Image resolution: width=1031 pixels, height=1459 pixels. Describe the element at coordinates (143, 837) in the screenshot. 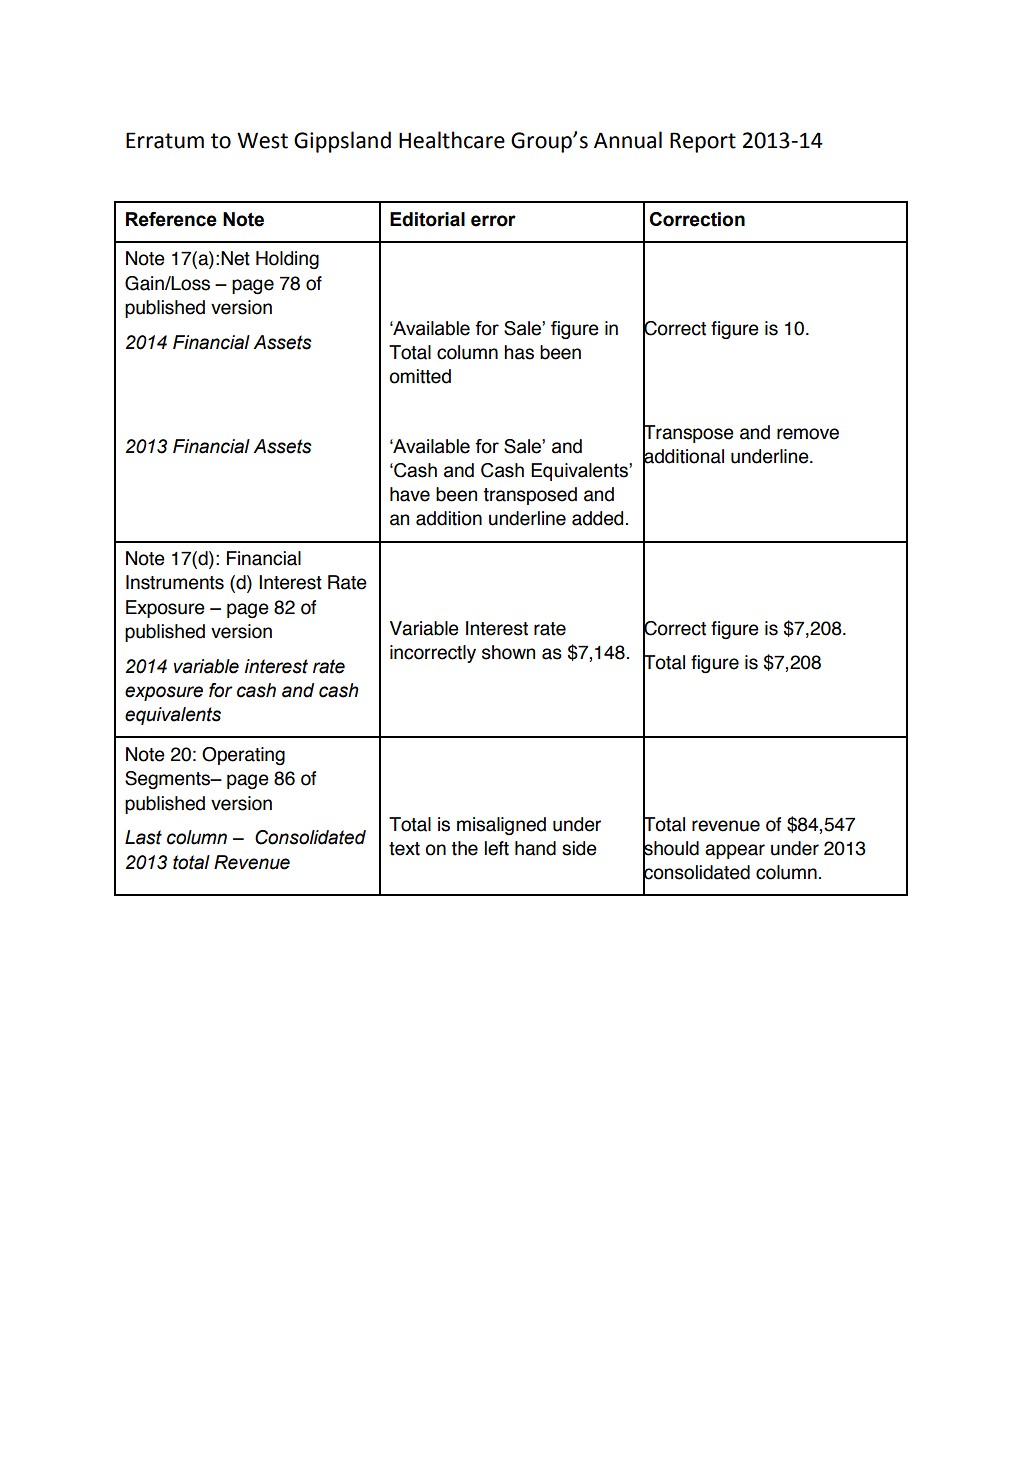

I see `Last` at that location.
